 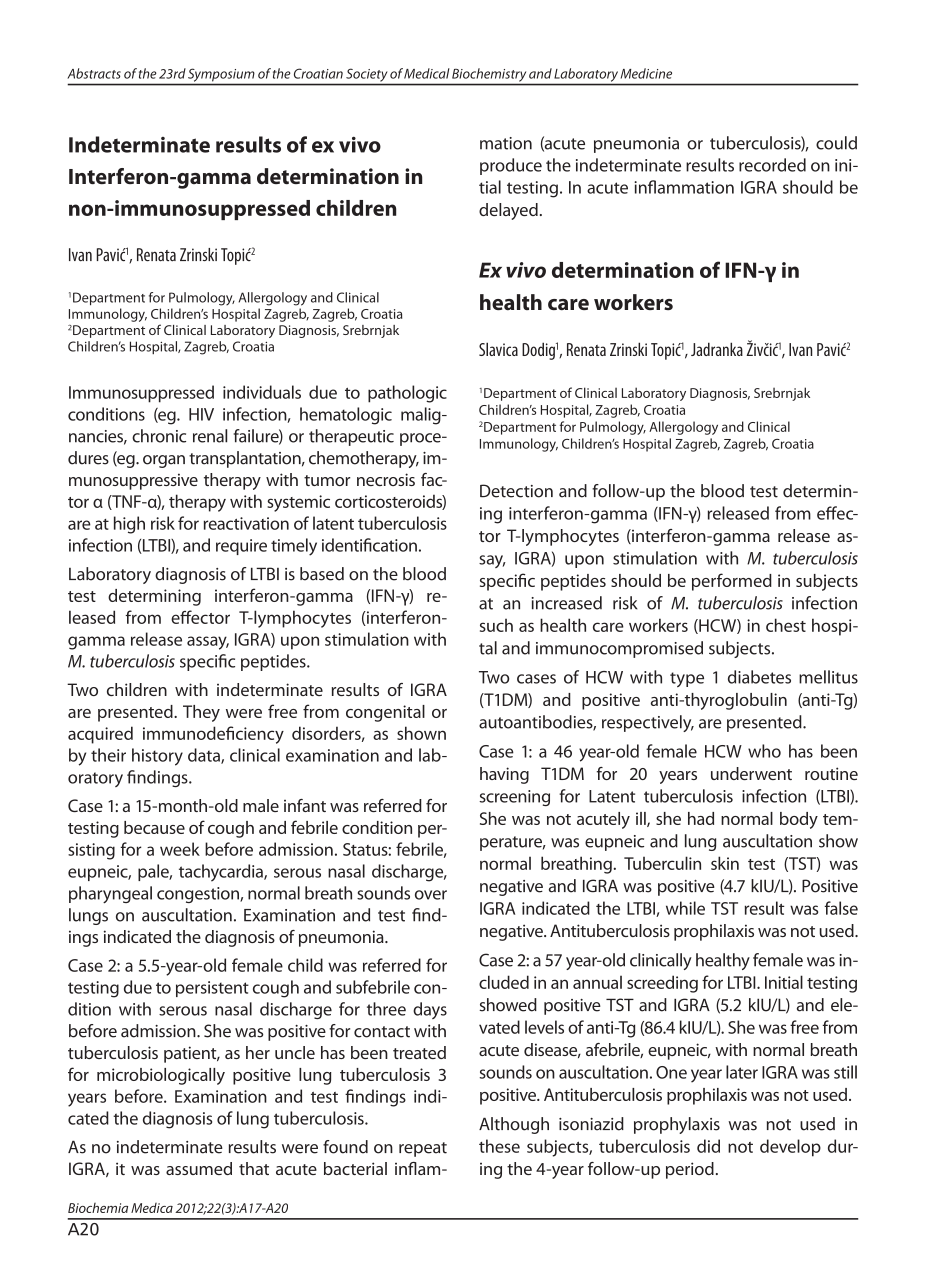 I want to click on develop, so click(x=790, y=1148).
